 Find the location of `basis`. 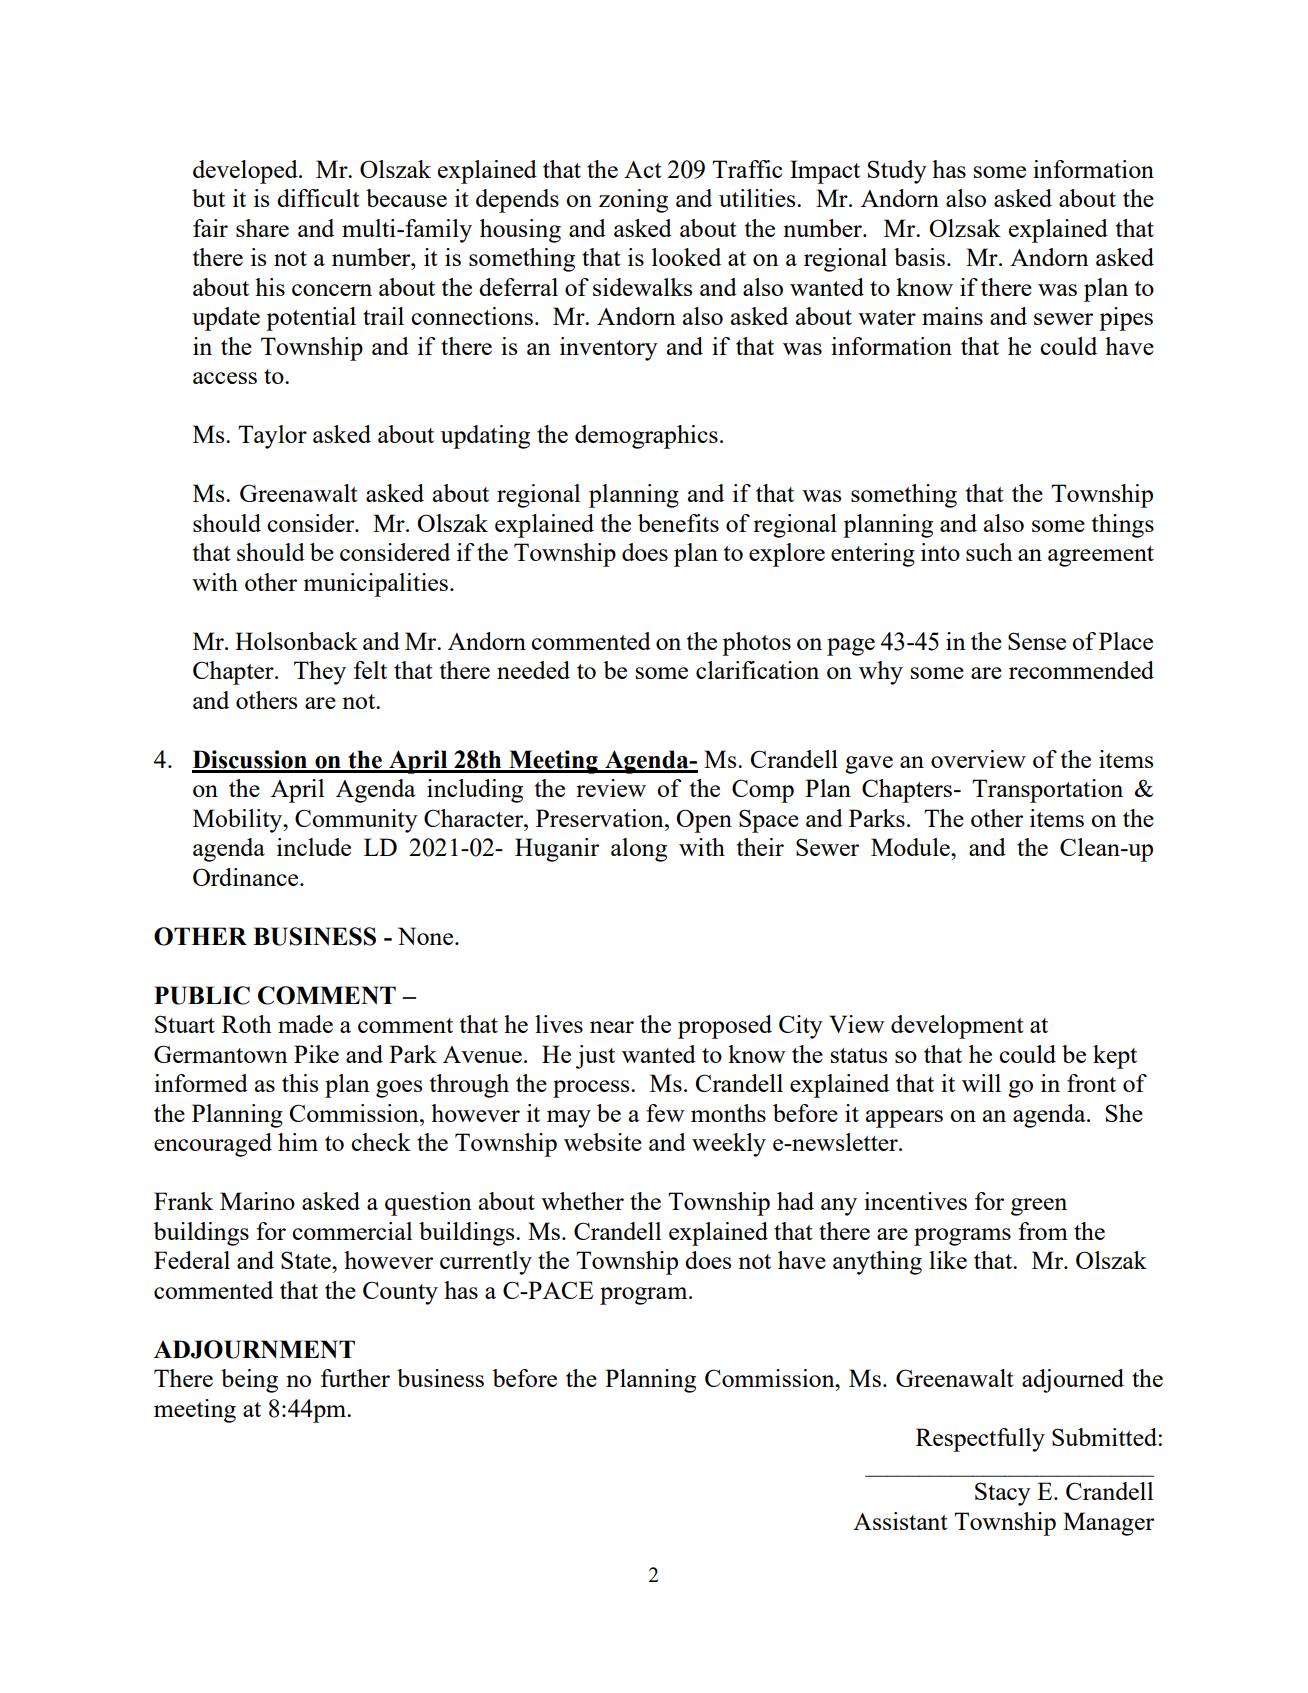

basis is located at coordinates (919, 257).
